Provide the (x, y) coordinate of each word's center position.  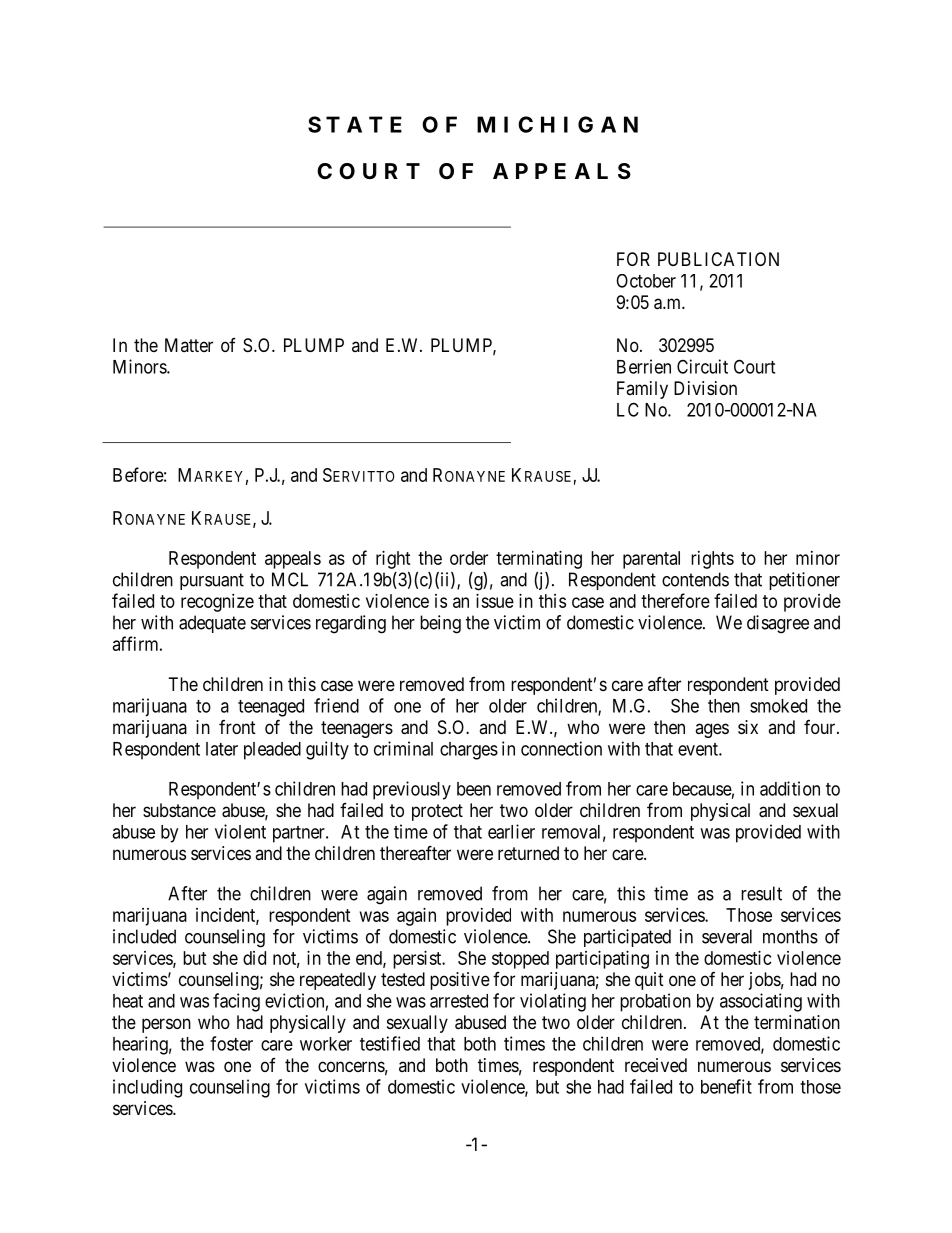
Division (705, 388)
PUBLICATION (718, 259)
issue (495, 601)
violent (240, 831)
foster (231, 1043)
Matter (189, 345)
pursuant (212, 581)
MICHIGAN (557, 124)
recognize (217, 603)
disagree (778, 624)
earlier (511, 831)
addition (790, 788)
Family (642, 390)
